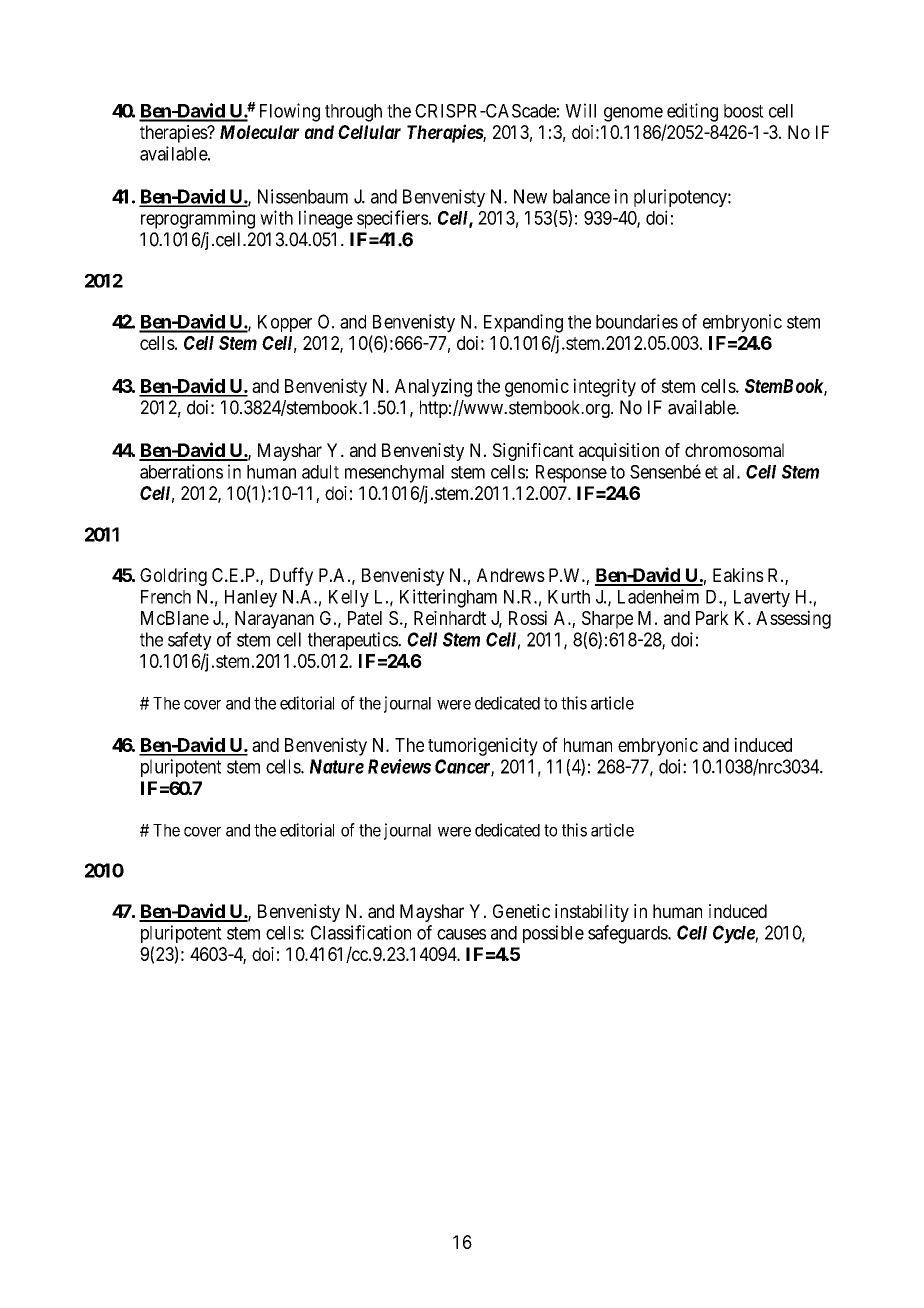 Image resolution: width=924 pixels, height=1308 pixels. Describe the element at coordinates (260, 132) in the screenshot. I see `Molecular` at that location.
